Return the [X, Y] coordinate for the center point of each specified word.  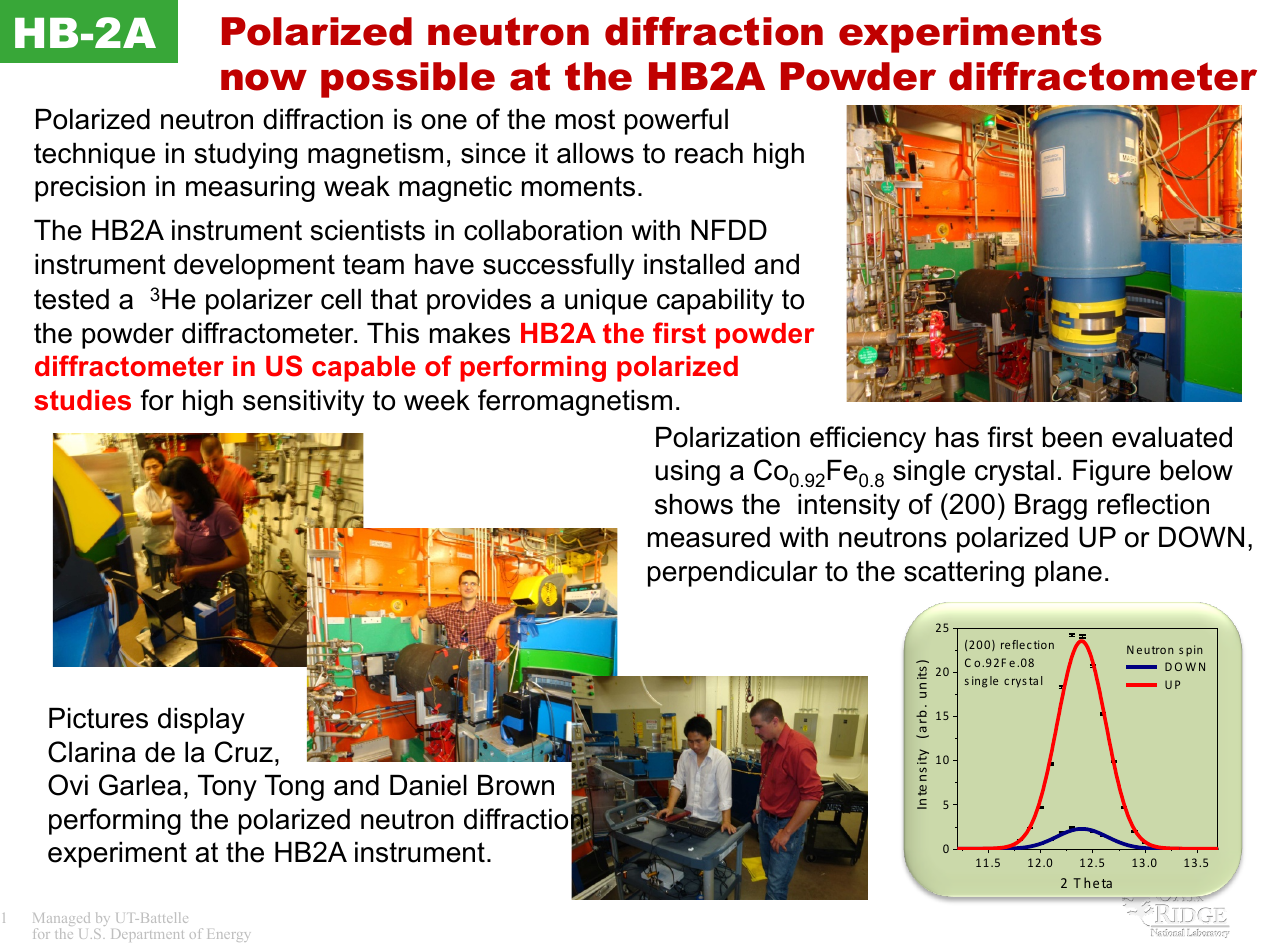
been [1072, 437]
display [201, 721]
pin [1194, 650]
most [585, 119]
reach [709, 153]
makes [470, 333]
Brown [516, 785]
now [264, 80]
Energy [228, 935]
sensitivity [303, 403]
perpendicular [733, 574]
